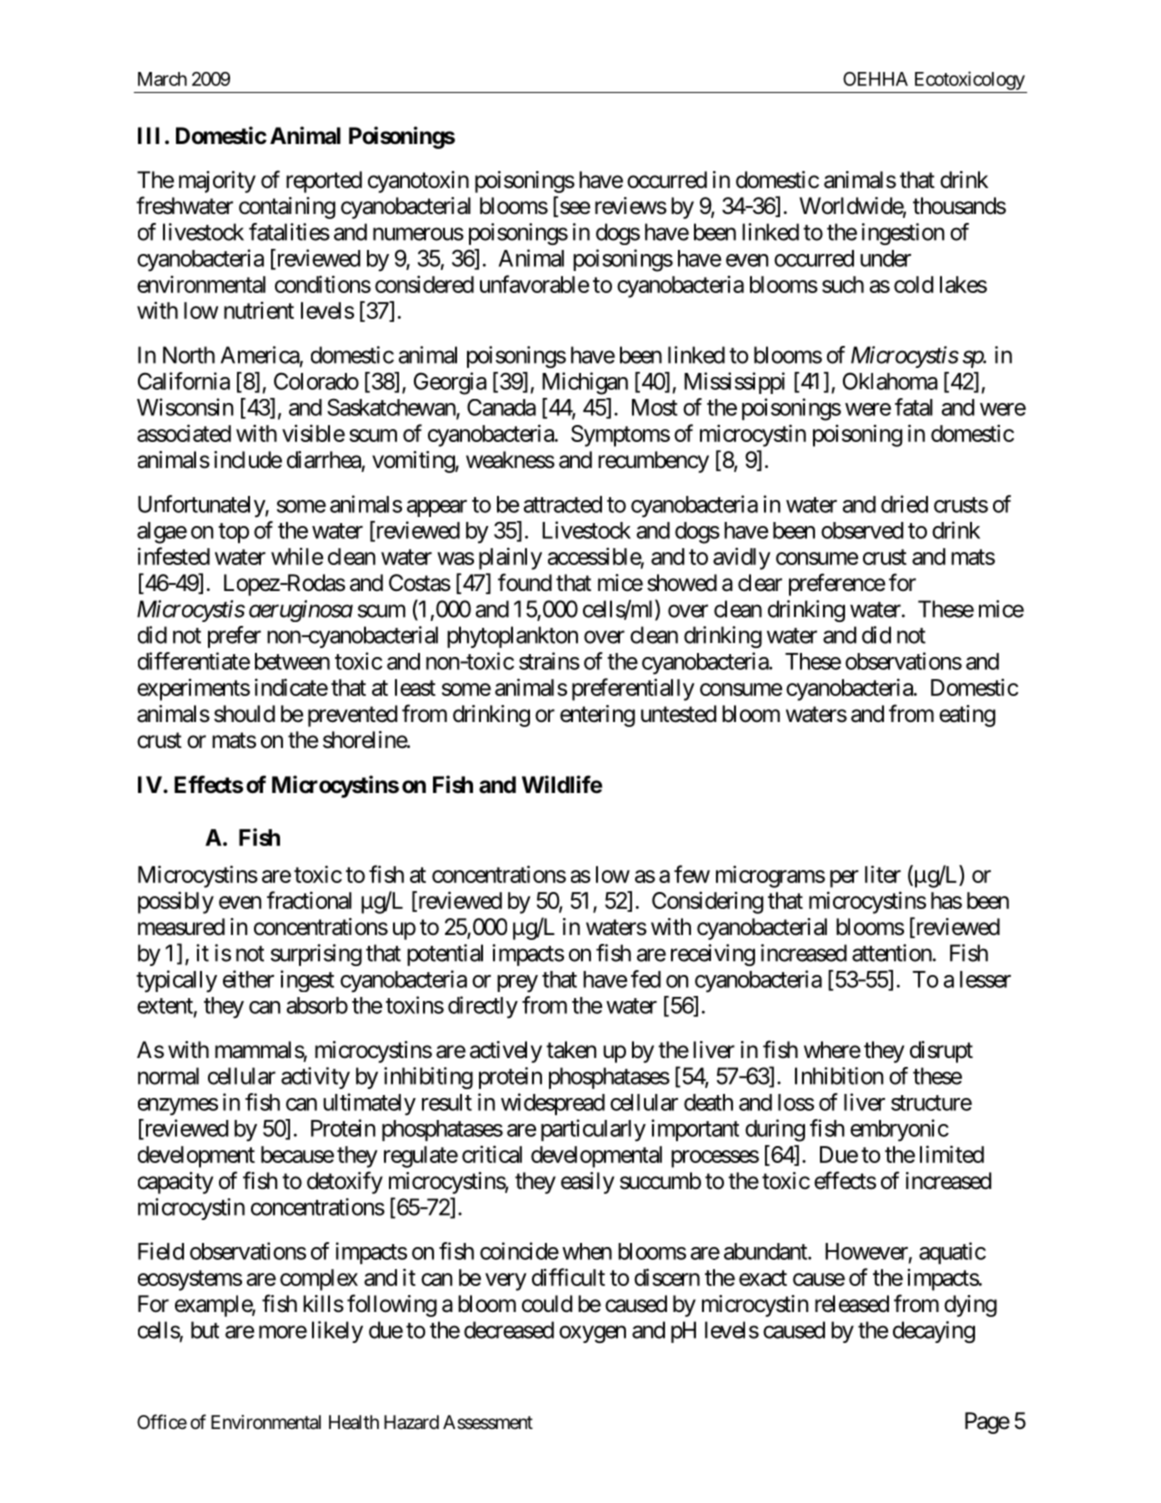  I want to click on oxygen, so click(592, 1334).
